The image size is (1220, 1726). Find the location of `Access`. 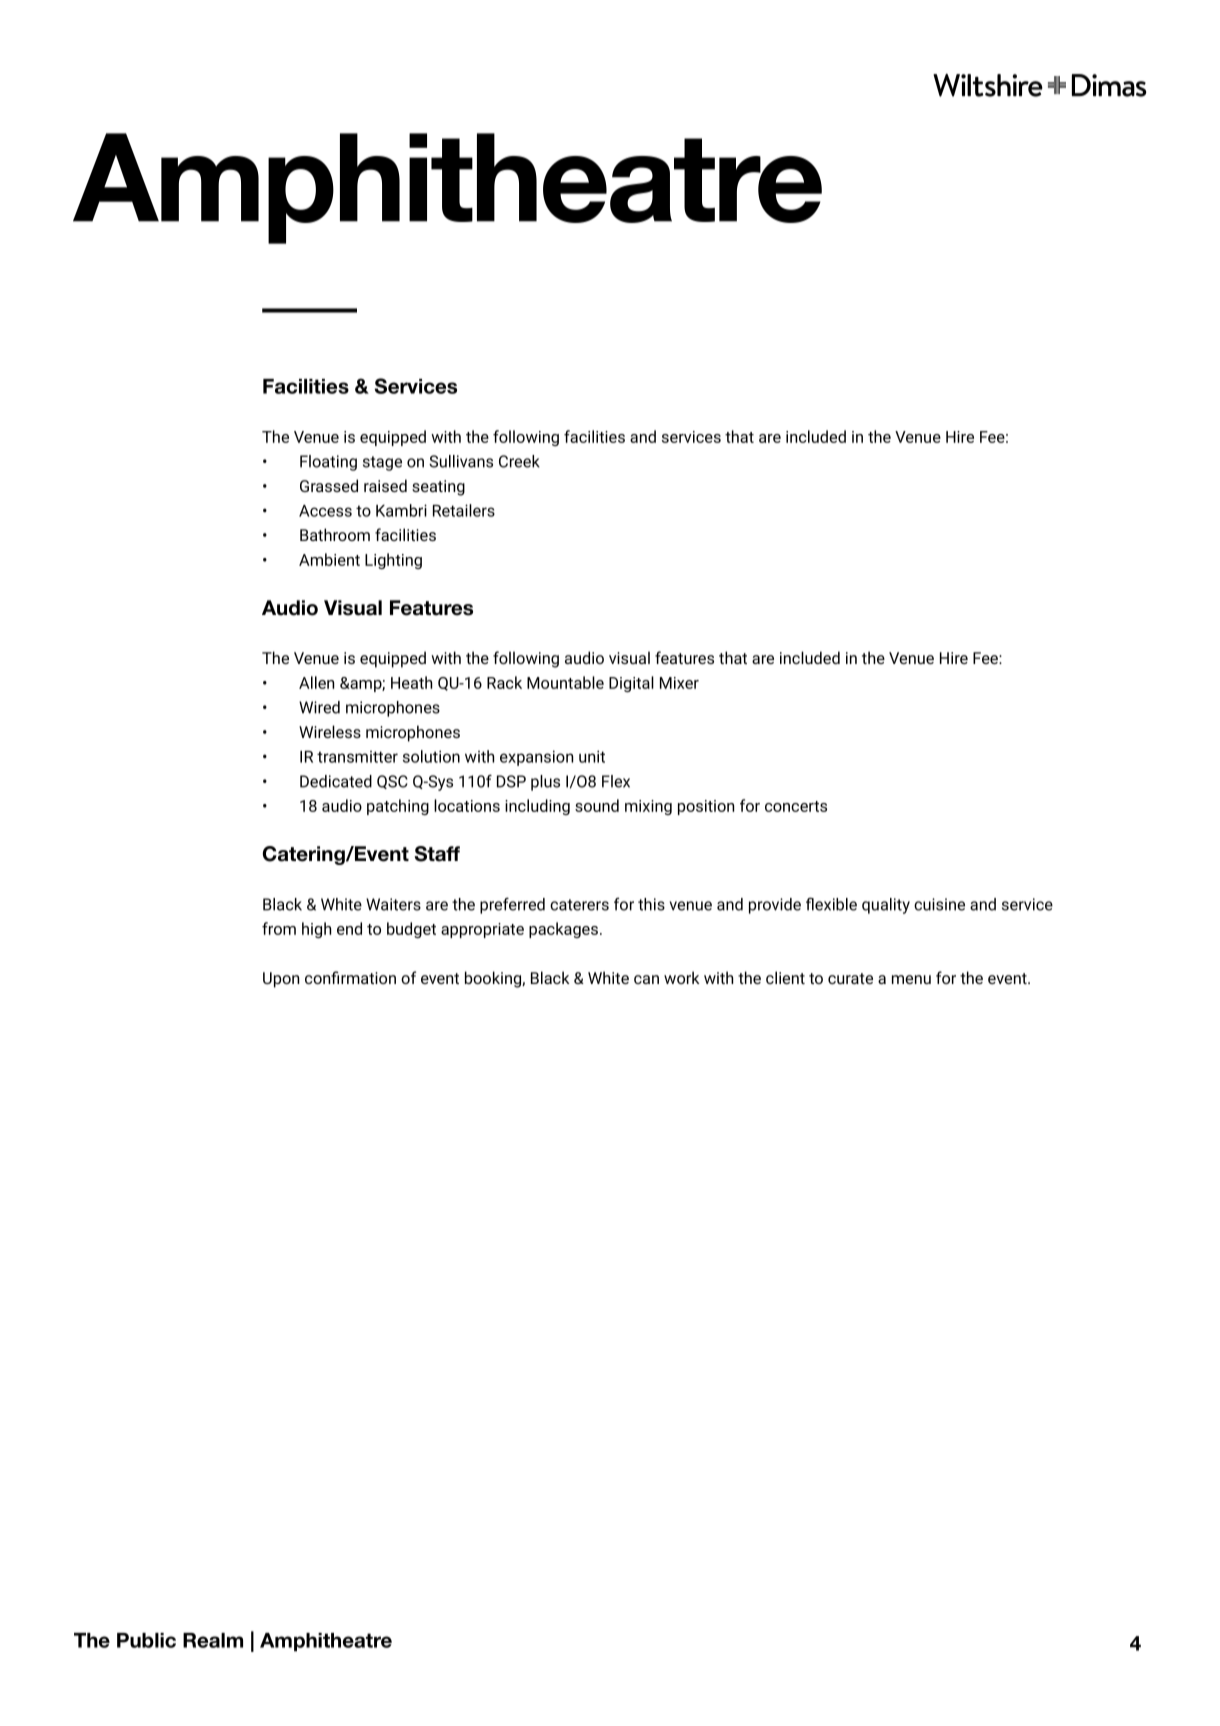

Access is located at coordinates (325, 511).
